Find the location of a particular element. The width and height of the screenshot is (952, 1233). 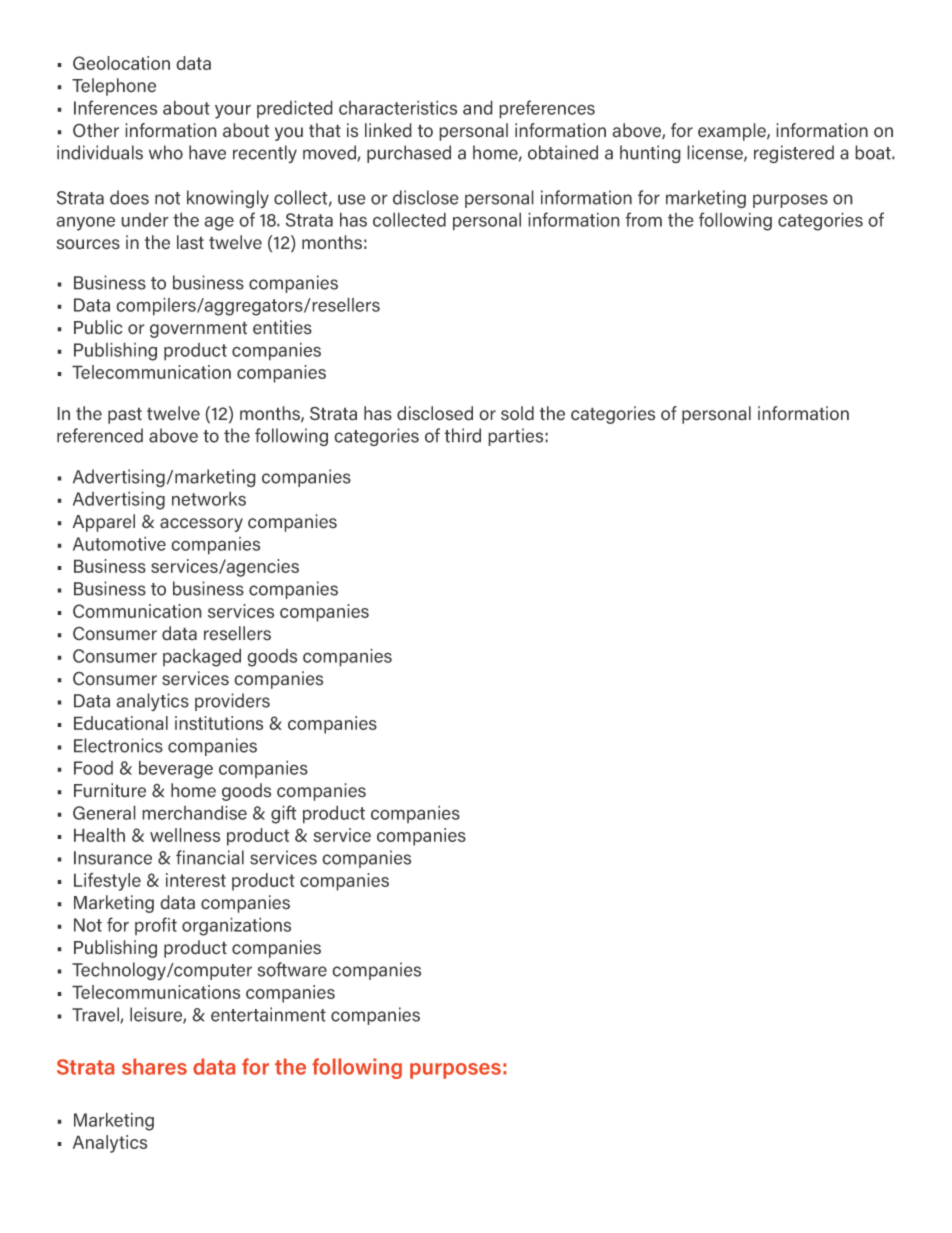

shares is located at coordinates (154, 1066).
